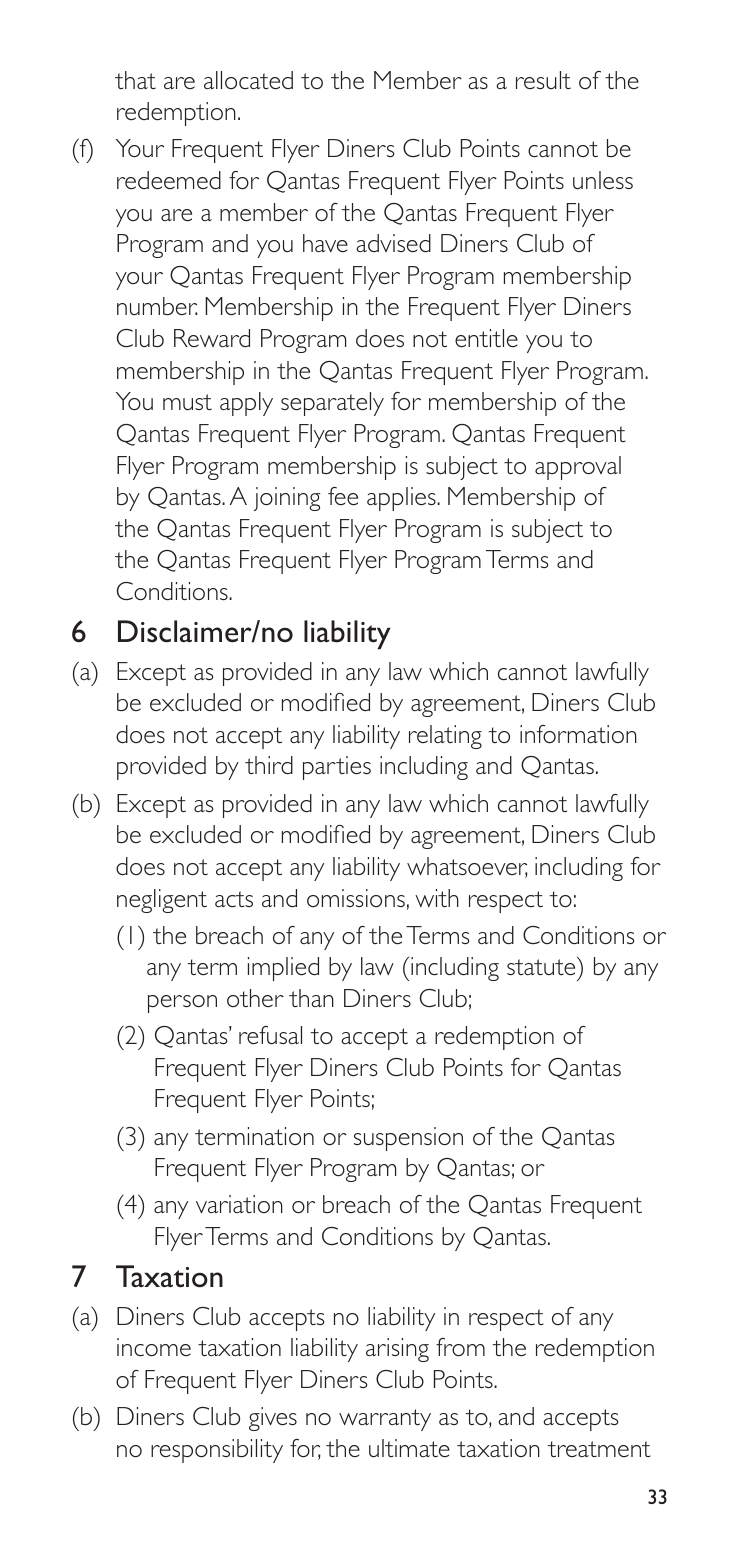 The height and width of the screenshot is (1568, 739). What do you see at coordinates (599, 1449) in the screenshot?
I see `treatment` at bounding box center [599, 1449].
